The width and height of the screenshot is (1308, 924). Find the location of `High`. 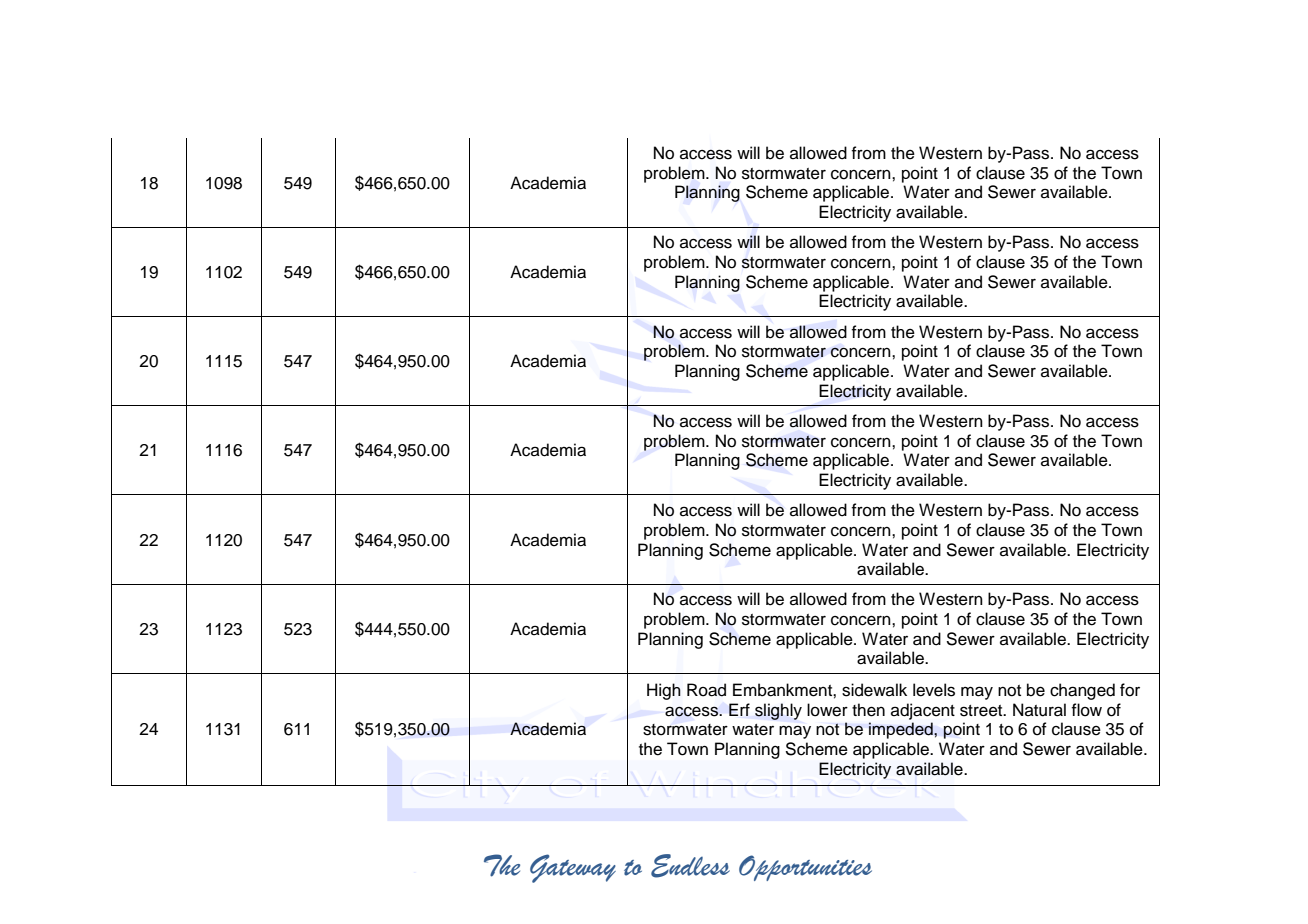

High is located at coordinates (664, 691).
